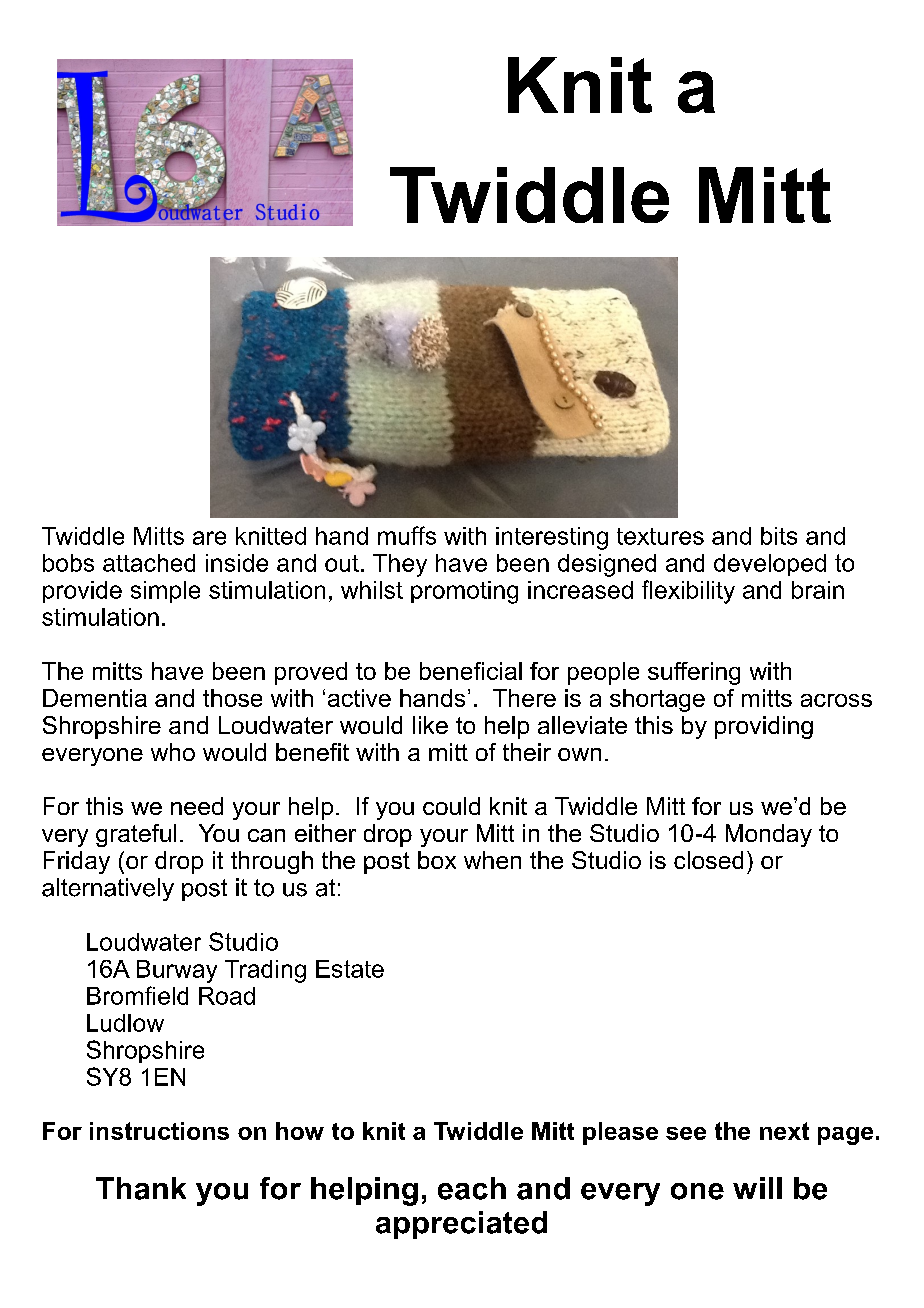  I want to click on Thank, so click(141, 1188).
